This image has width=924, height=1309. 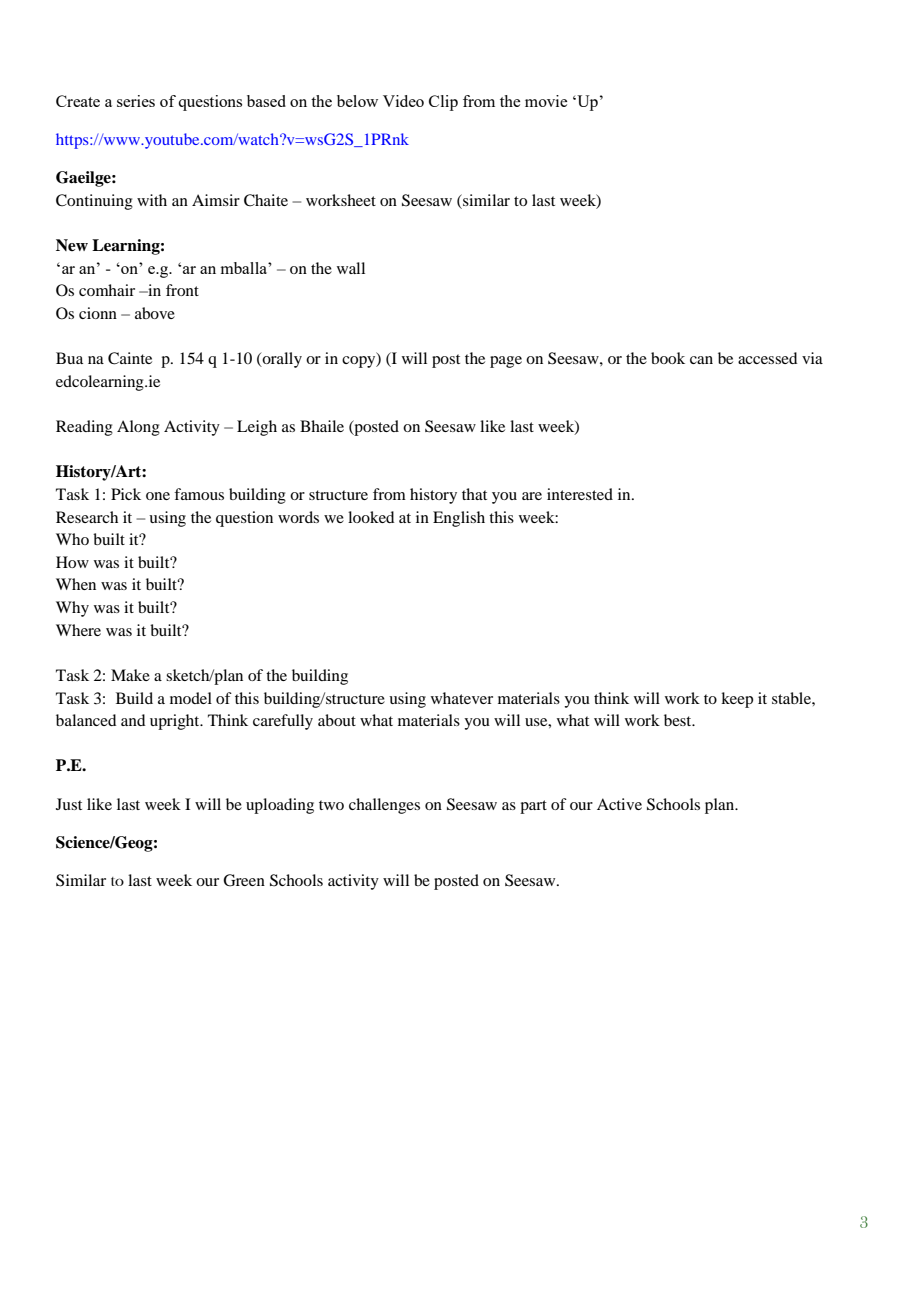 I want to click on Active, so click(x=619, y=804).
